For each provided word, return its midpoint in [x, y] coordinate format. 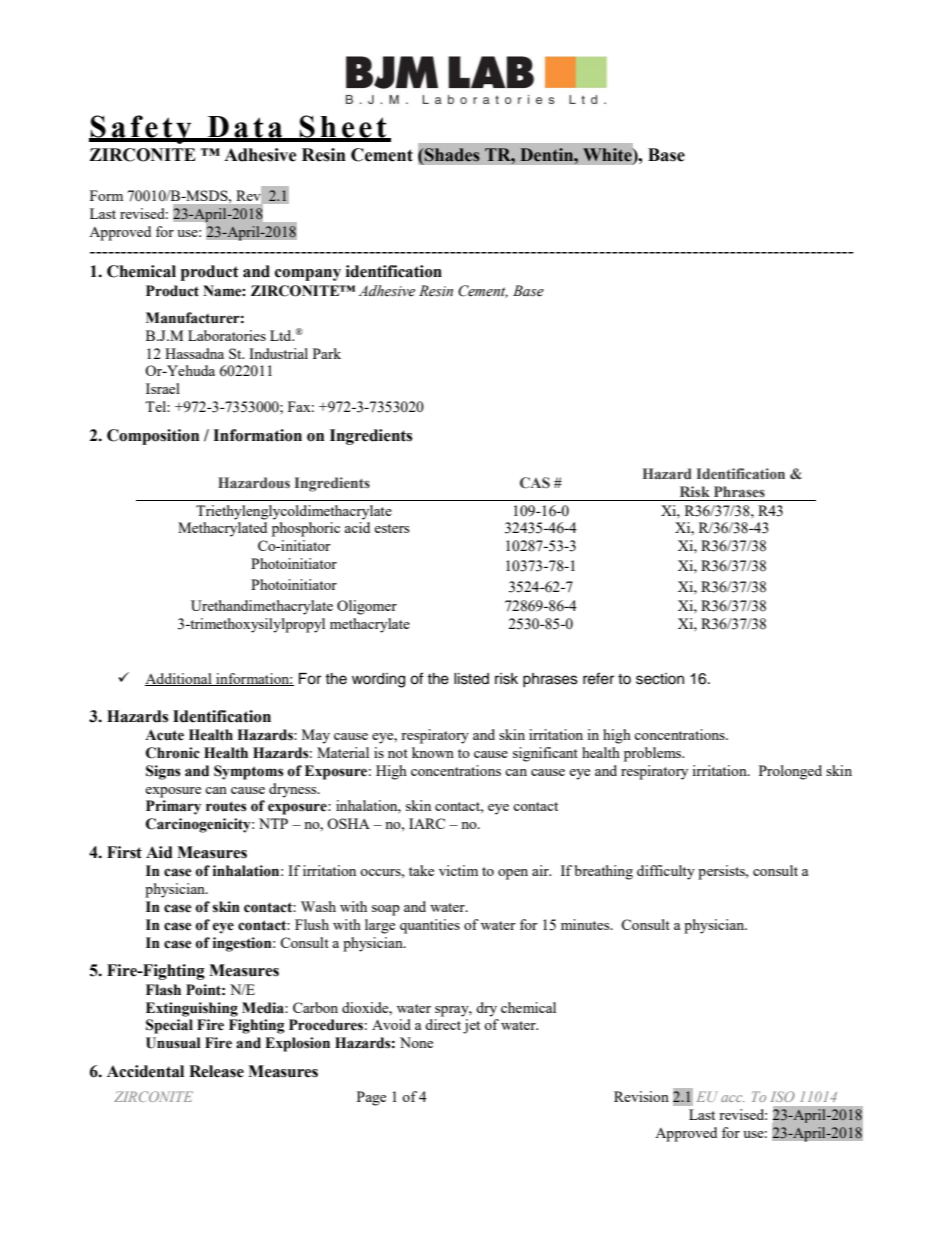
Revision [641, 1096]
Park [327, 353]
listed [471, 679]
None [416, 1042]
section [660, 679]
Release [216, 1071]
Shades [451, 155]
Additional [179, 679]
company [308, 275]
